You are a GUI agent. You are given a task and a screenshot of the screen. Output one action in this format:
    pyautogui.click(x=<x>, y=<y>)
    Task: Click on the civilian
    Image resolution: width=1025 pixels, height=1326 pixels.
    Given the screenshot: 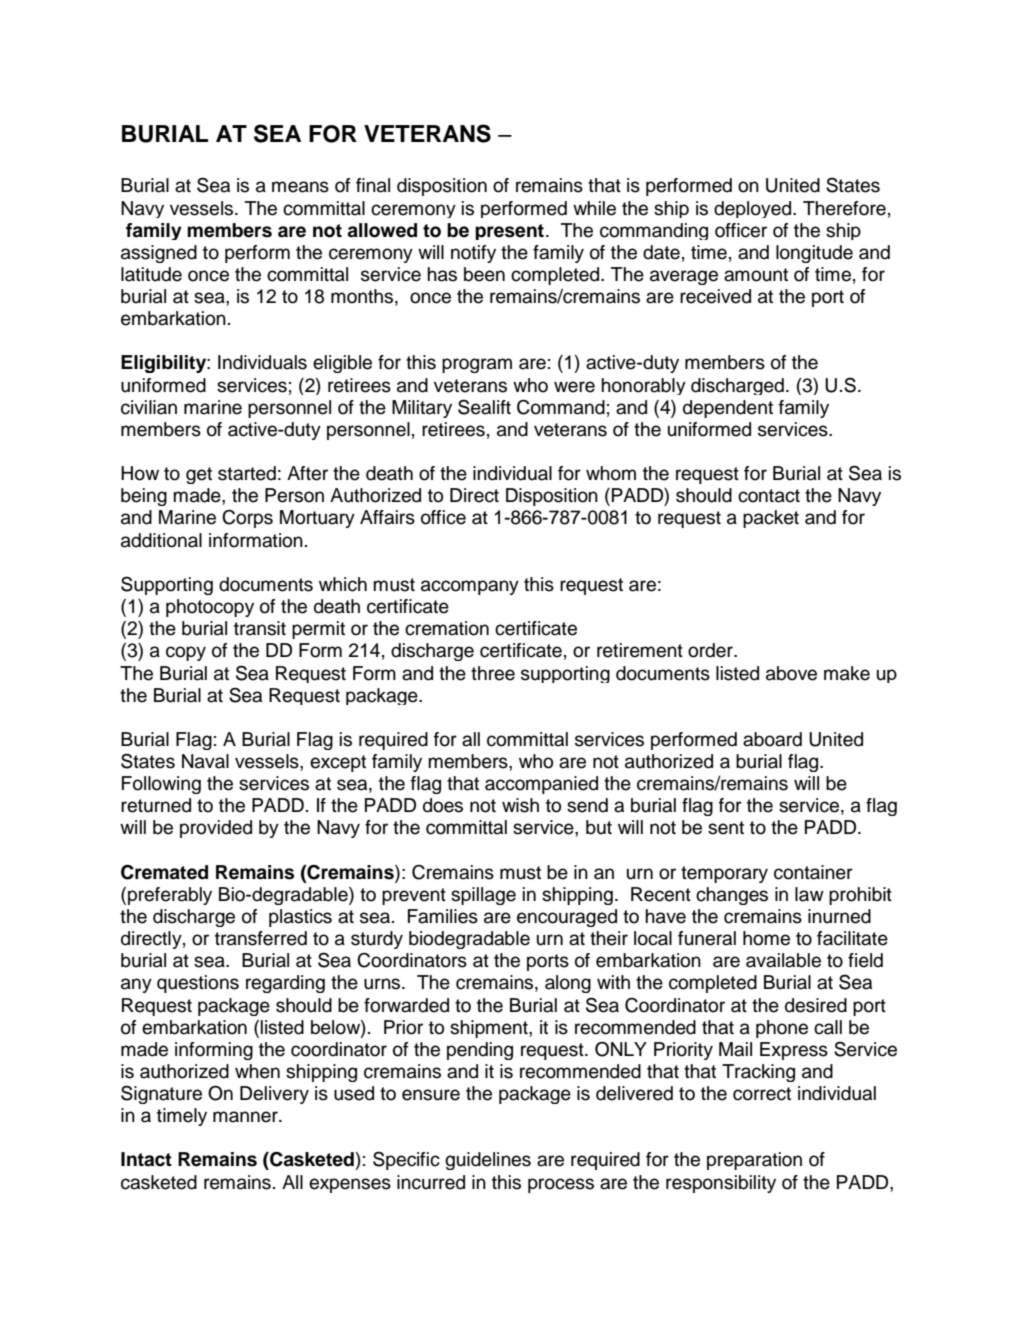 What is the action you would take?
    pyautogui.click(x=149, y=407)
